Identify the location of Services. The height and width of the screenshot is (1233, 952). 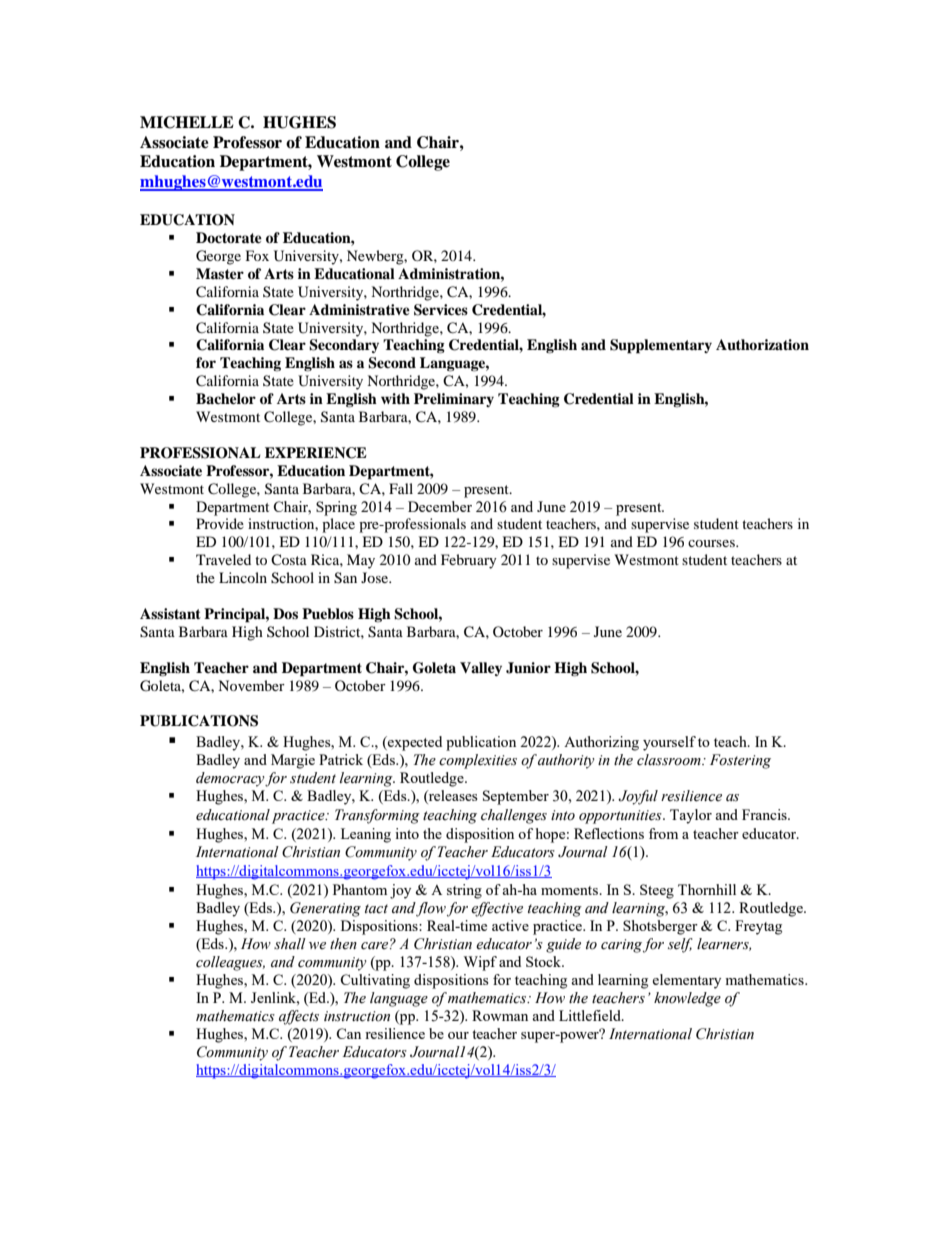
(441, 310).
